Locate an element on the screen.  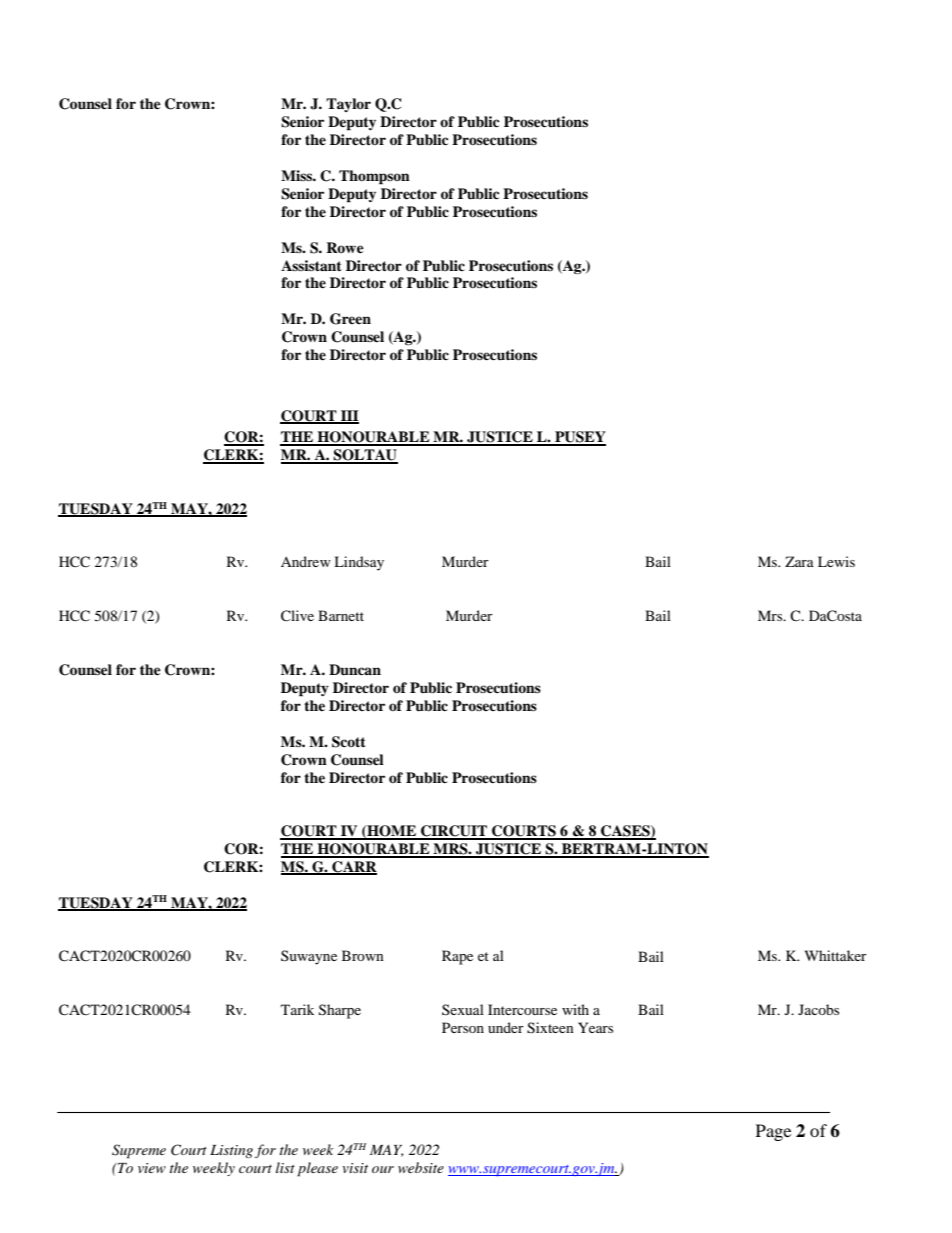
Taylor is located at coordinates (348, 105).
